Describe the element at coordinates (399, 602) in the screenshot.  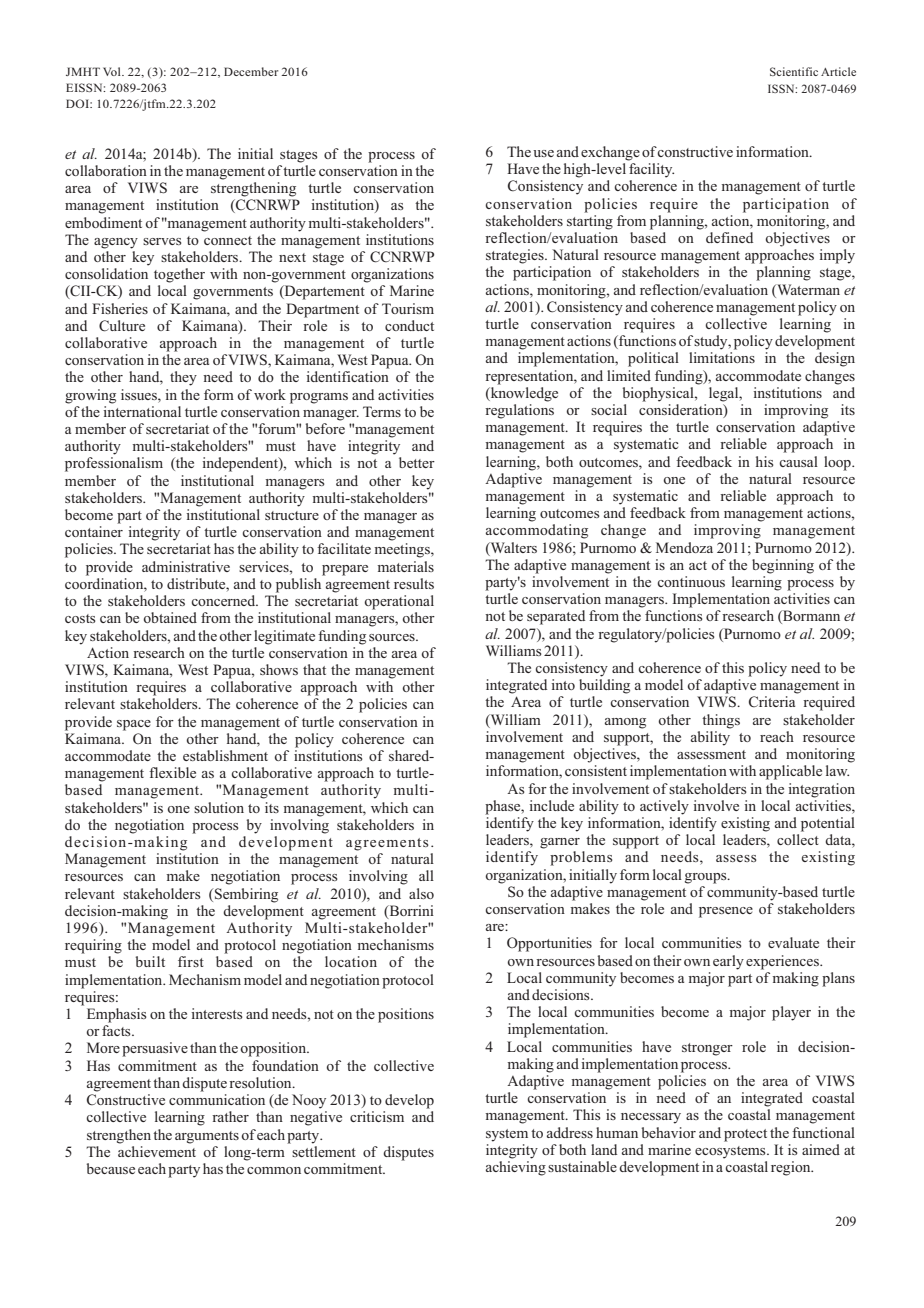
I see `operational` at that location.
